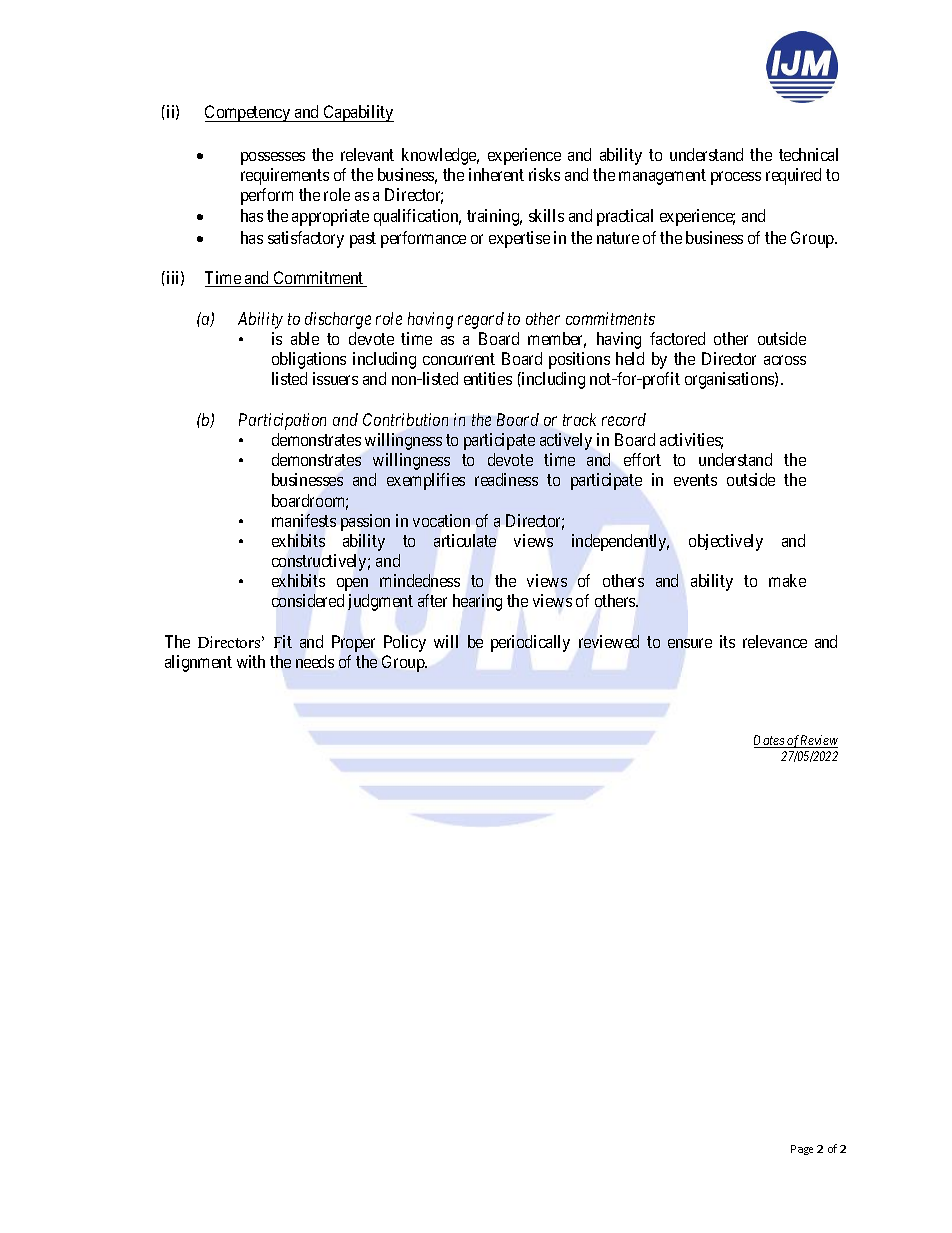 The image size is (952, 1233). I want to click on process, so click(736, 178).
